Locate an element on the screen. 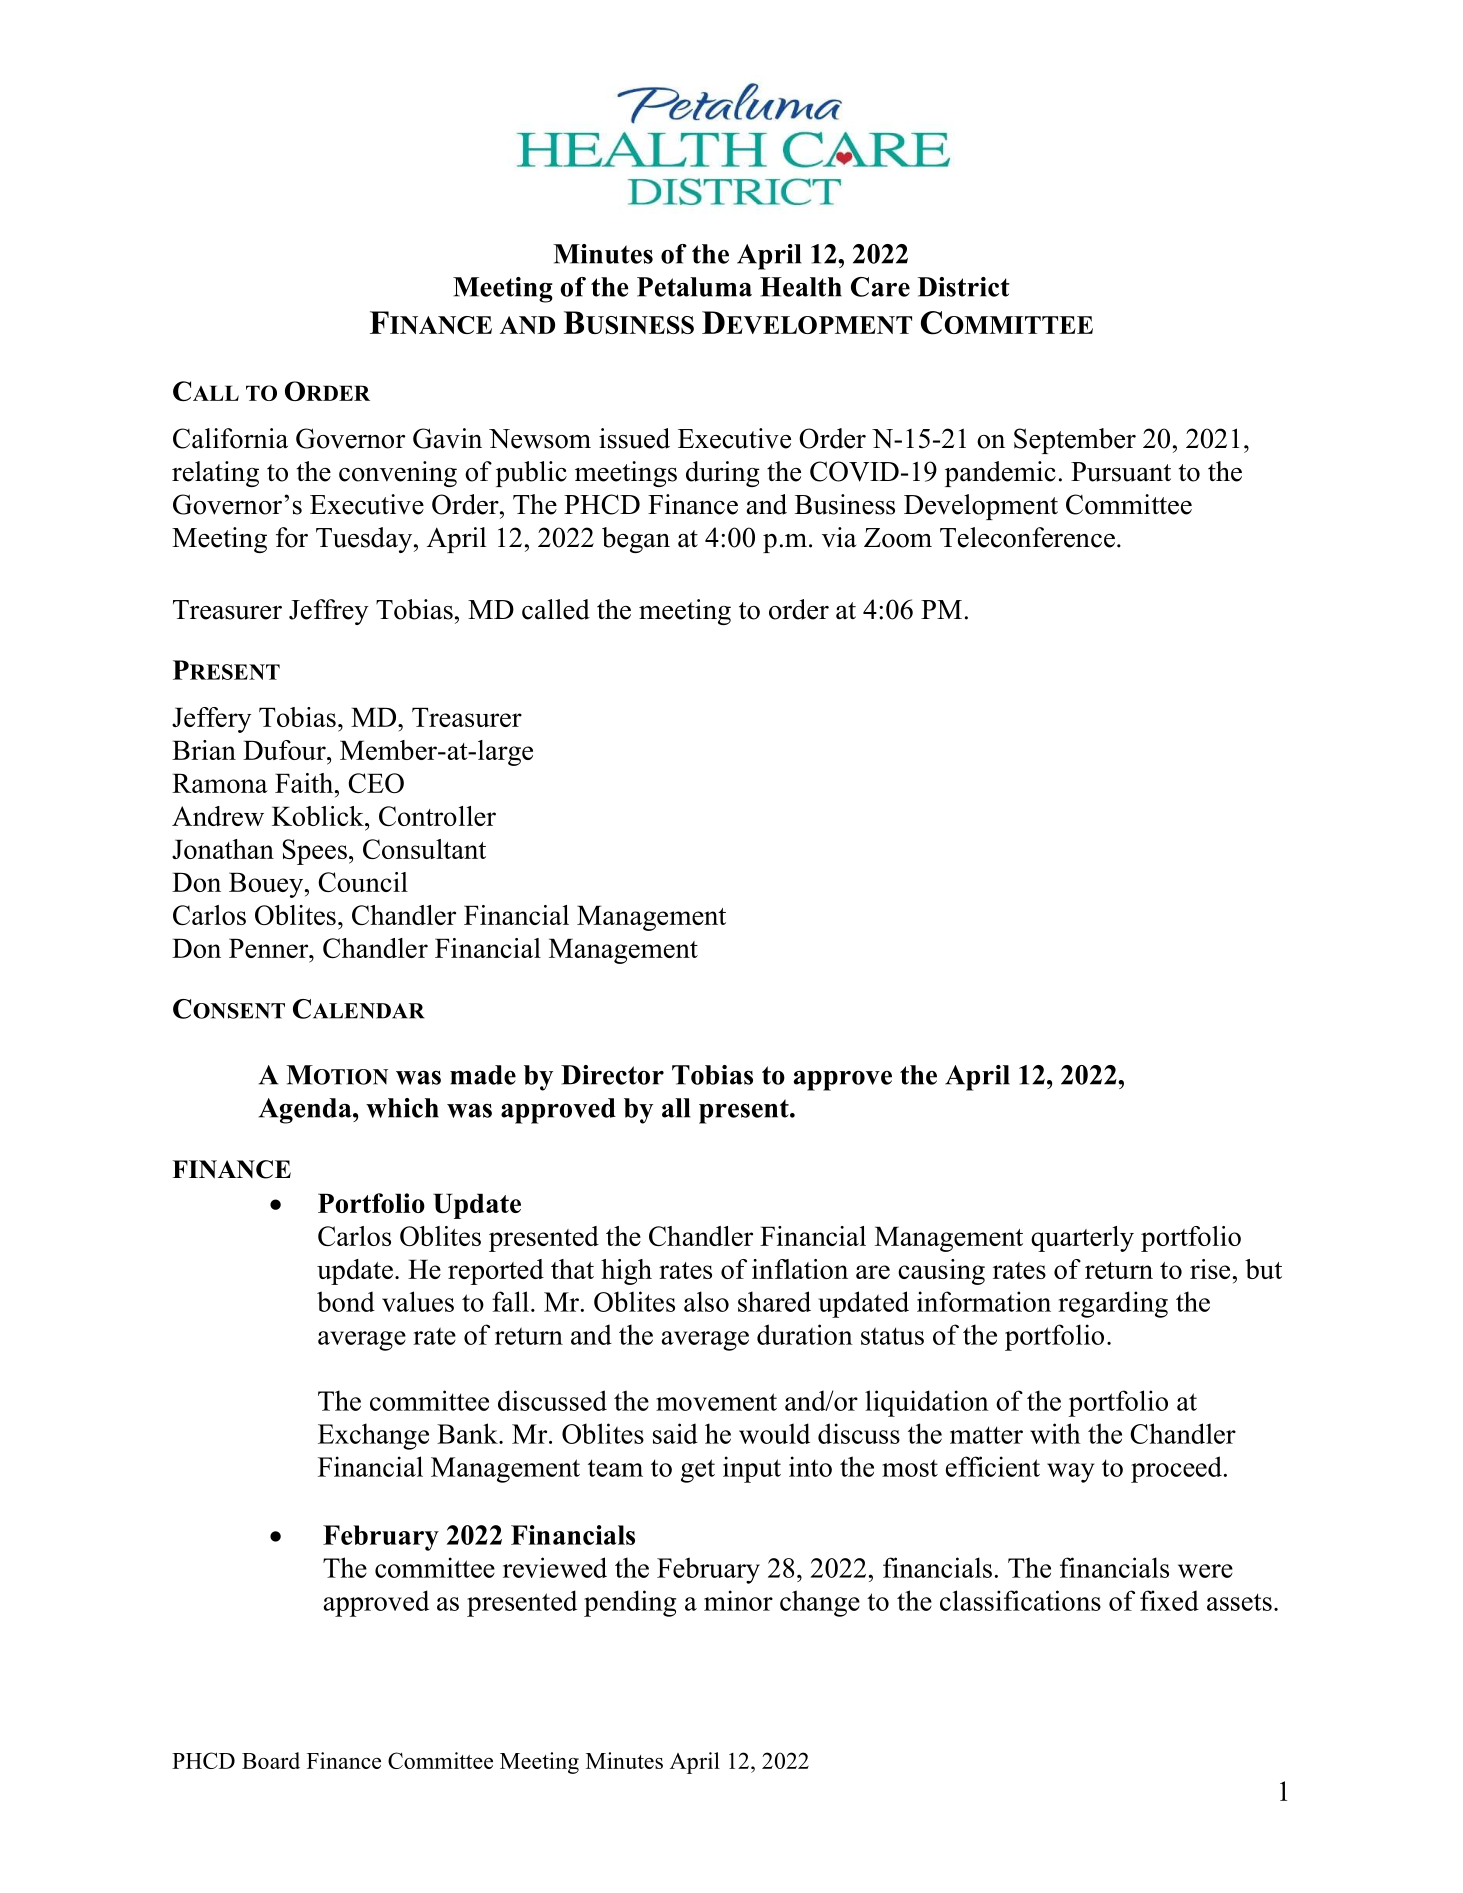 The width and height of the screenshot is (1463, 1893). September is located at coordinates (1075, 441).
